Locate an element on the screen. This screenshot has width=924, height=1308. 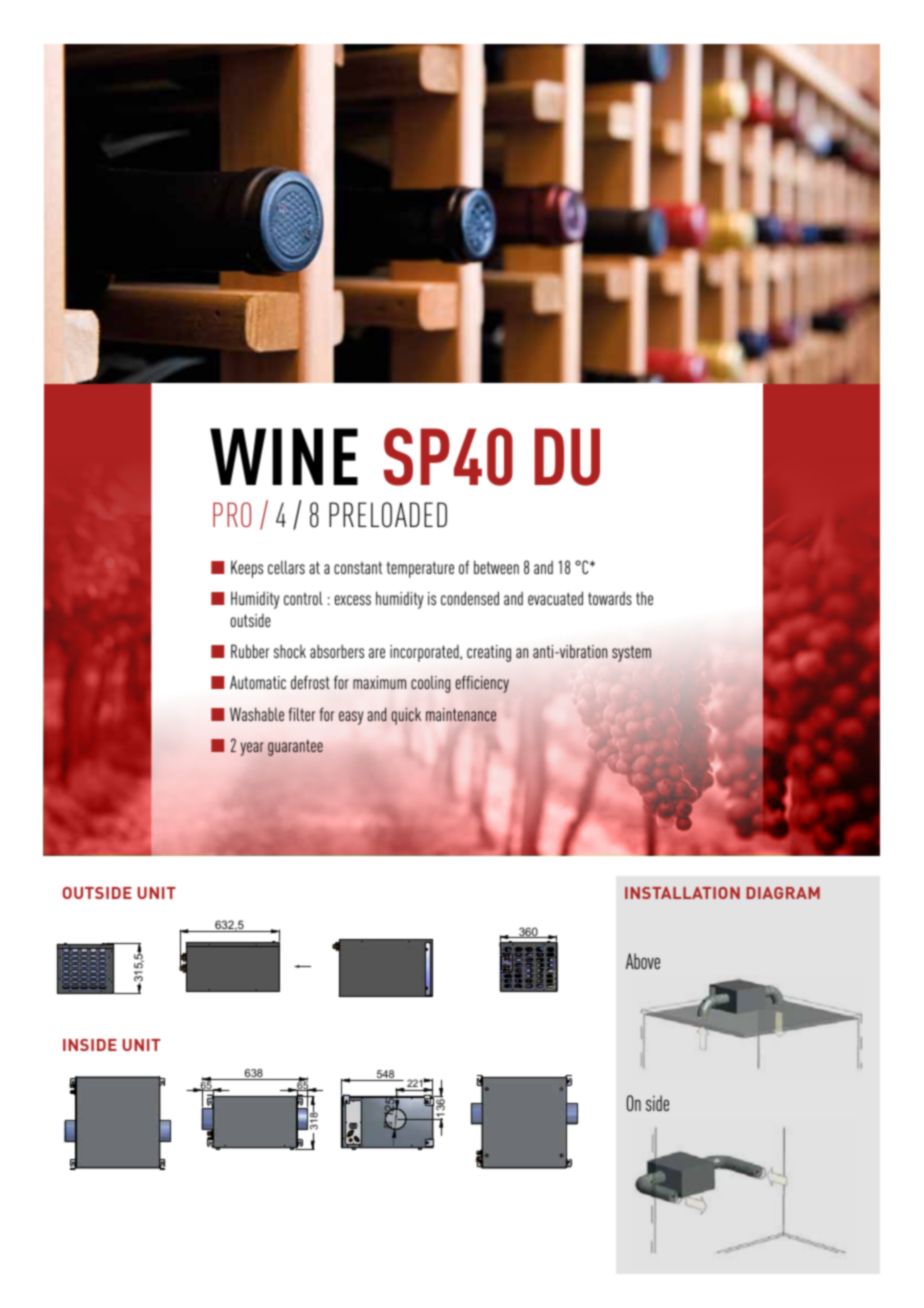
INSTALLATION is located at coordinates (682, 893).
